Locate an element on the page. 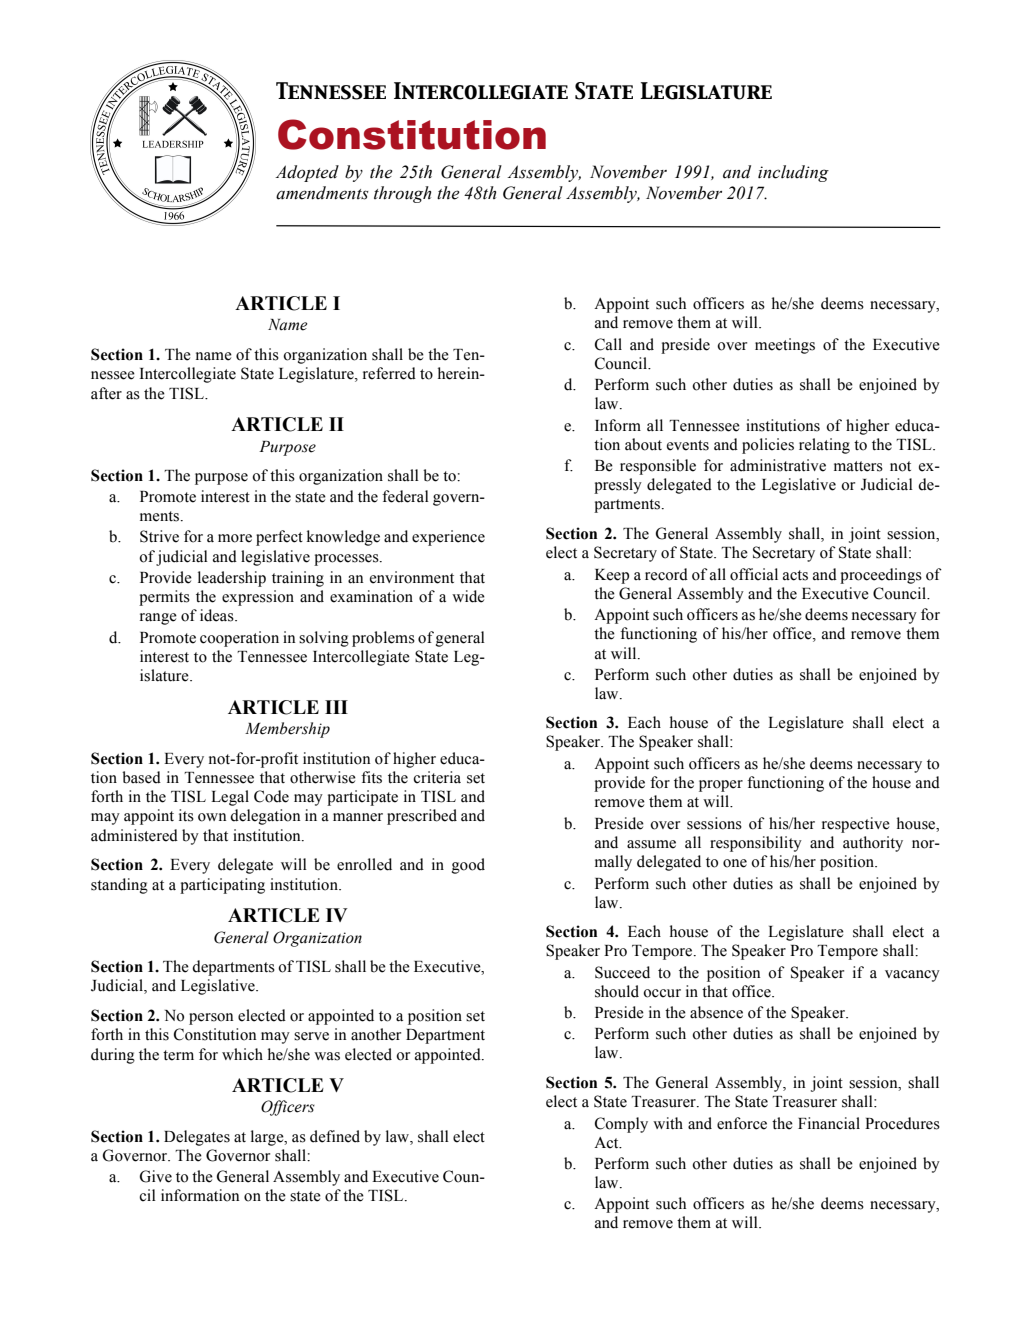  vacancy is located at coordinates (912, 976).
